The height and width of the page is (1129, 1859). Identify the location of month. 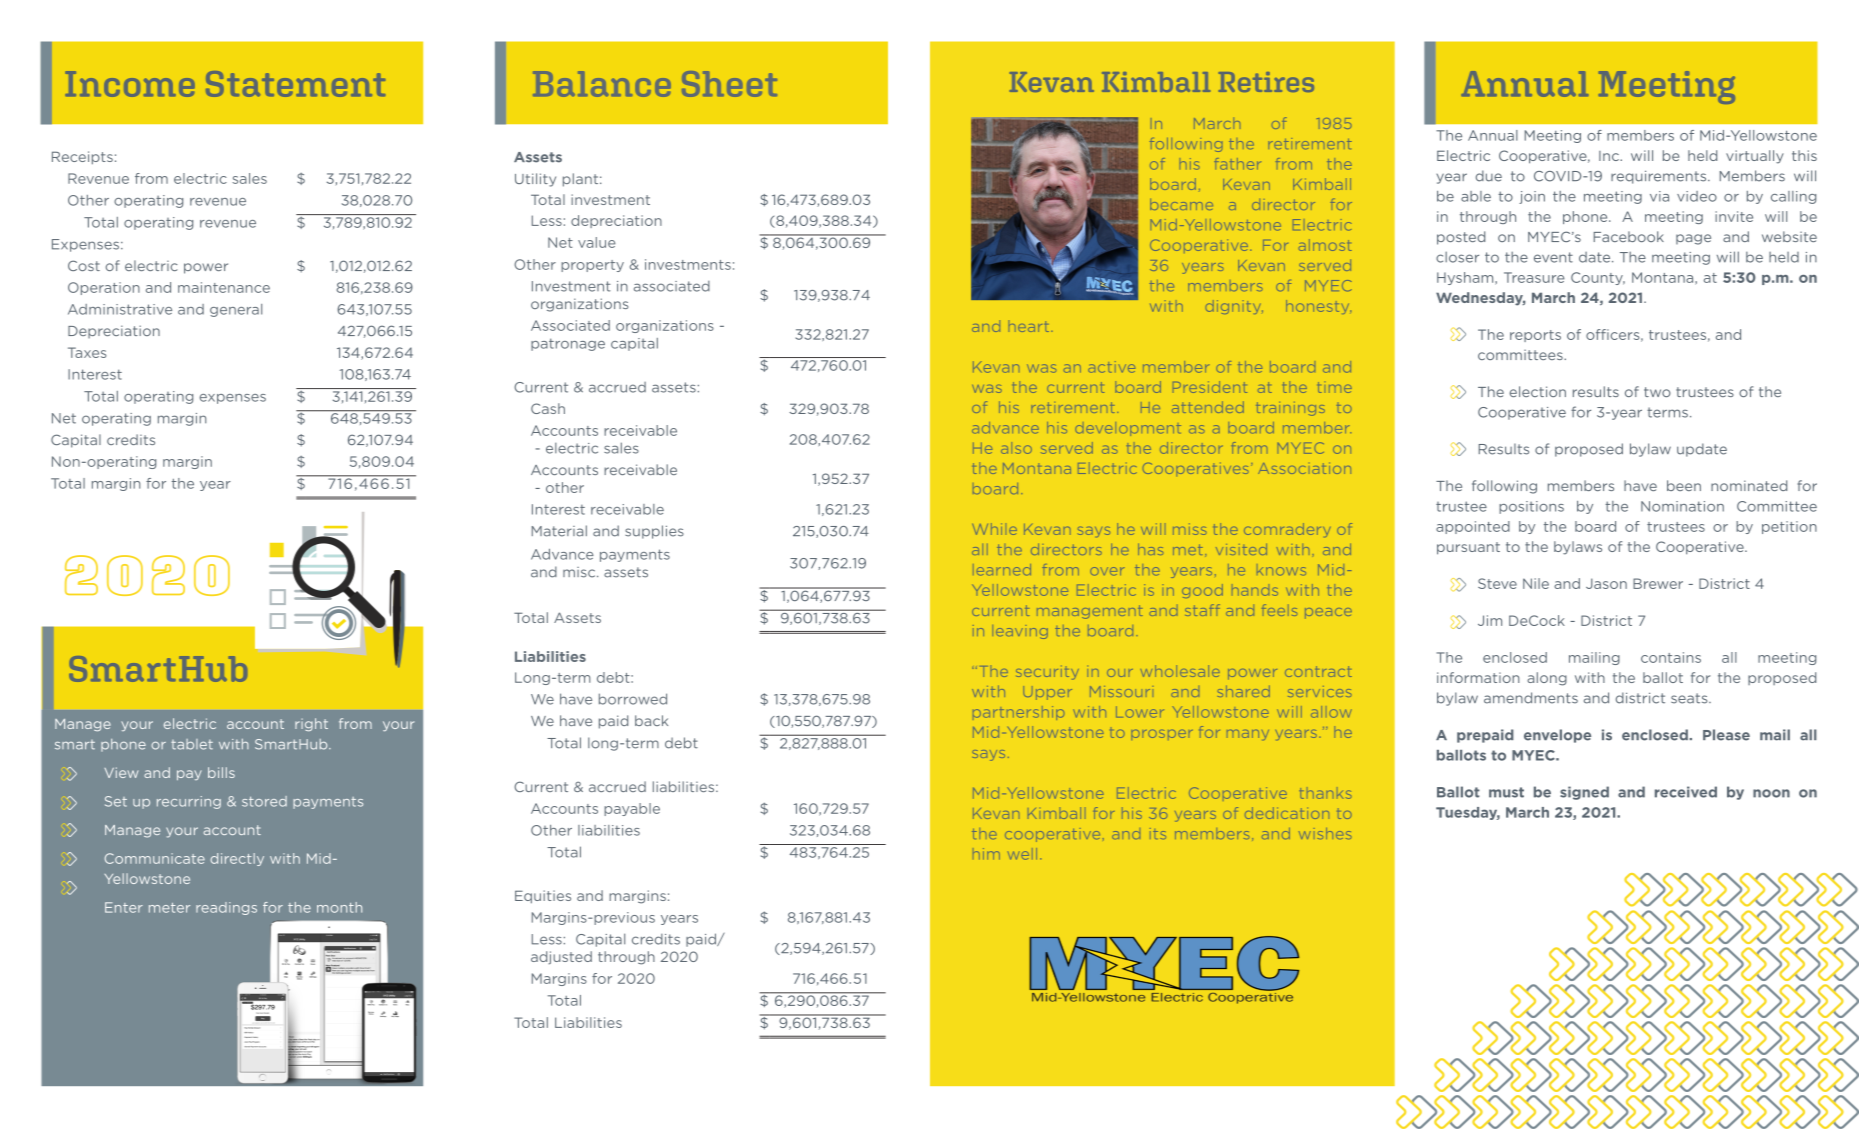
(339, 907).
